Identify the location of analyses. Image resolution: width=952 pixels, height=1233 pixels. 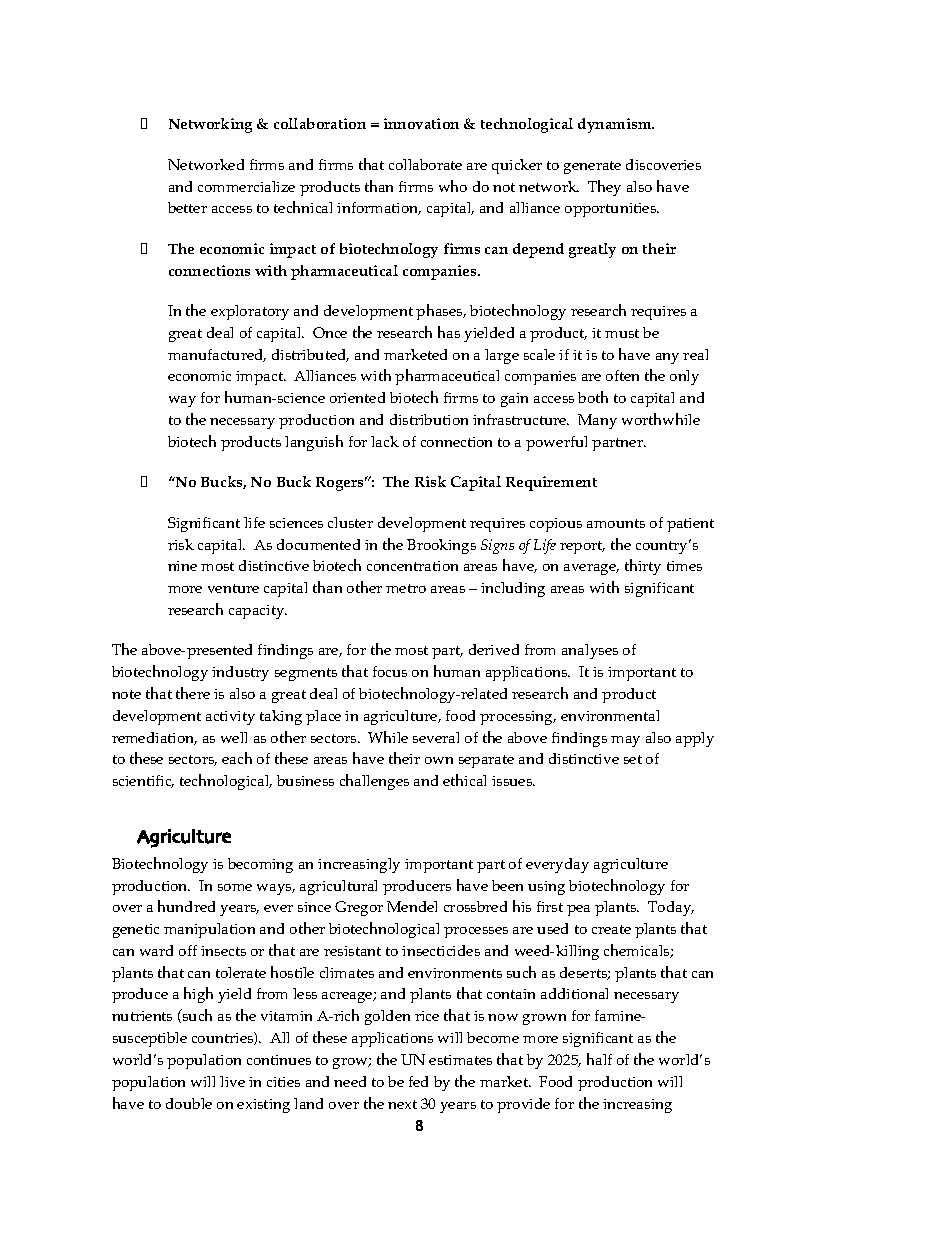
(590, 651).
